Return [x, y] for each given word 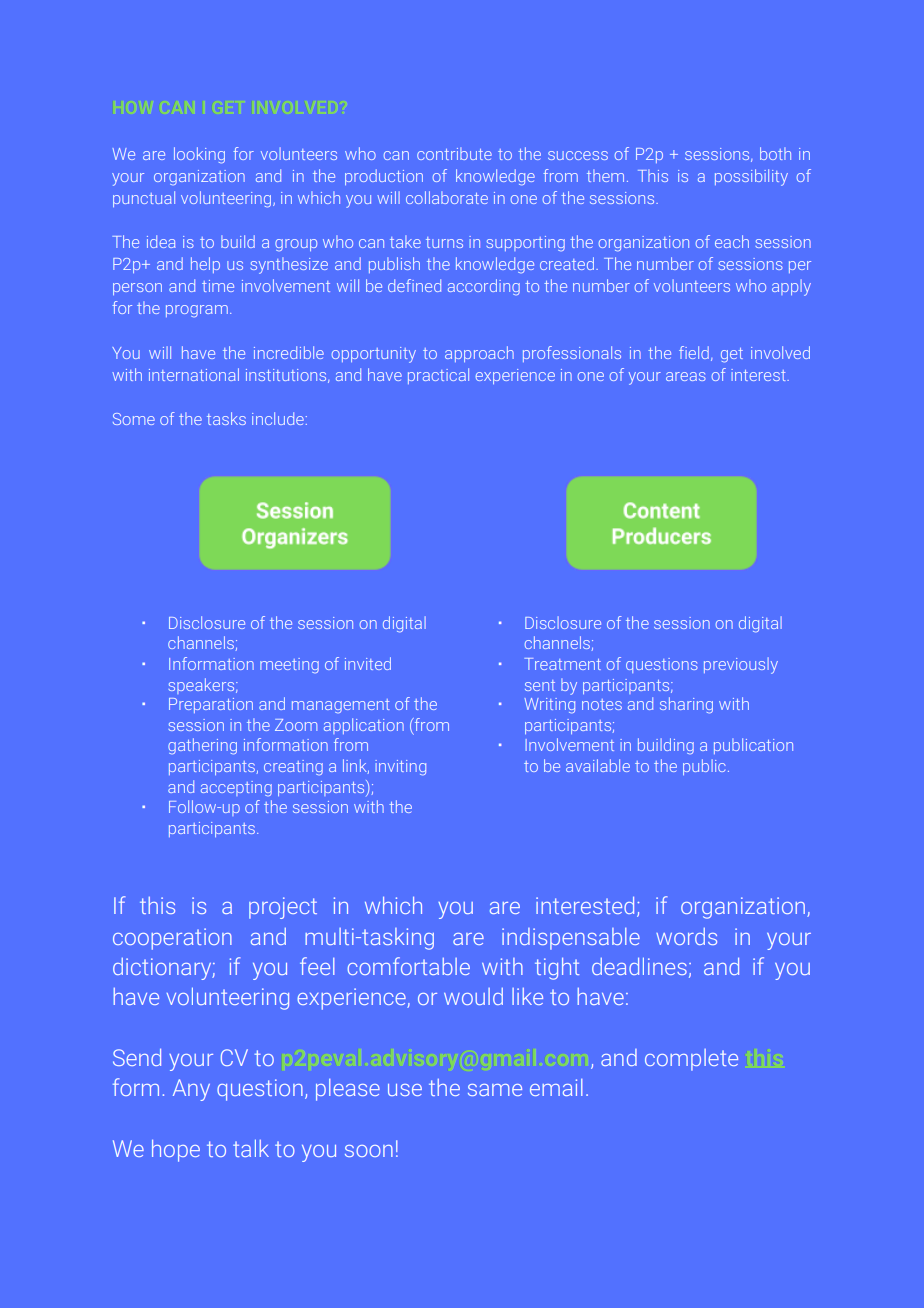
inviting [400, 767]
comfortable [409, 966]
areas [686, 376]
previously [741, 665]
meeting [289, 665]
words [686, 936]
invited [368, 663]
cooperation [172, 939]
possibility [751, 177]
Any [191, 1090]
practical [438, 376]
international [194, 374]
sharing [686, 705]
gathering [202, 746]
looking [199, 155]
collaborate [447, 197]
